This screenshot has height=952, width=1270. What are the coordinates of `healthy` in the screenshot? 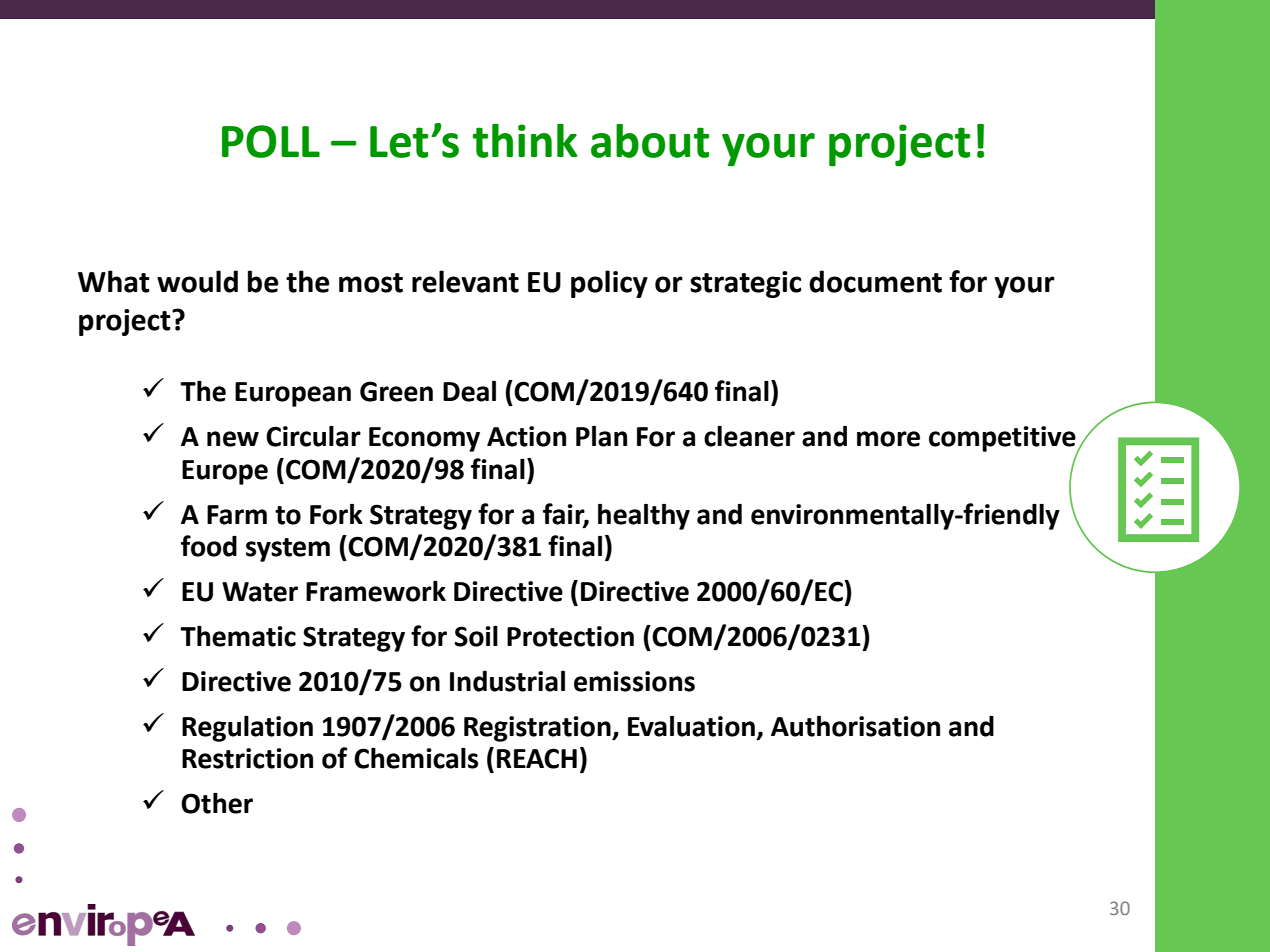 It's located at (644, 517).
